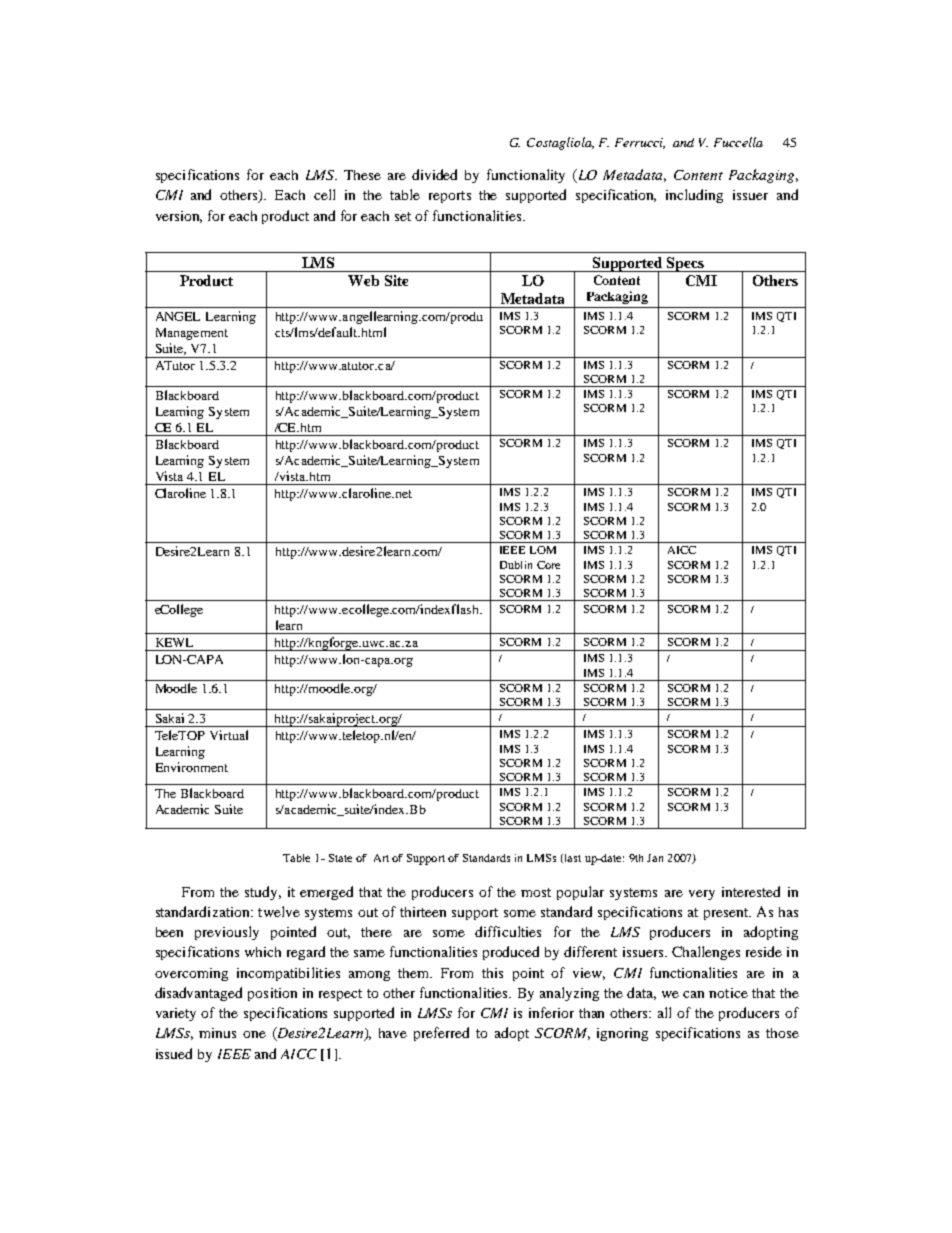  What do you see at coordinates (229, 735) in the image?
I see `Virtual` at bounding box center [229, 735].
